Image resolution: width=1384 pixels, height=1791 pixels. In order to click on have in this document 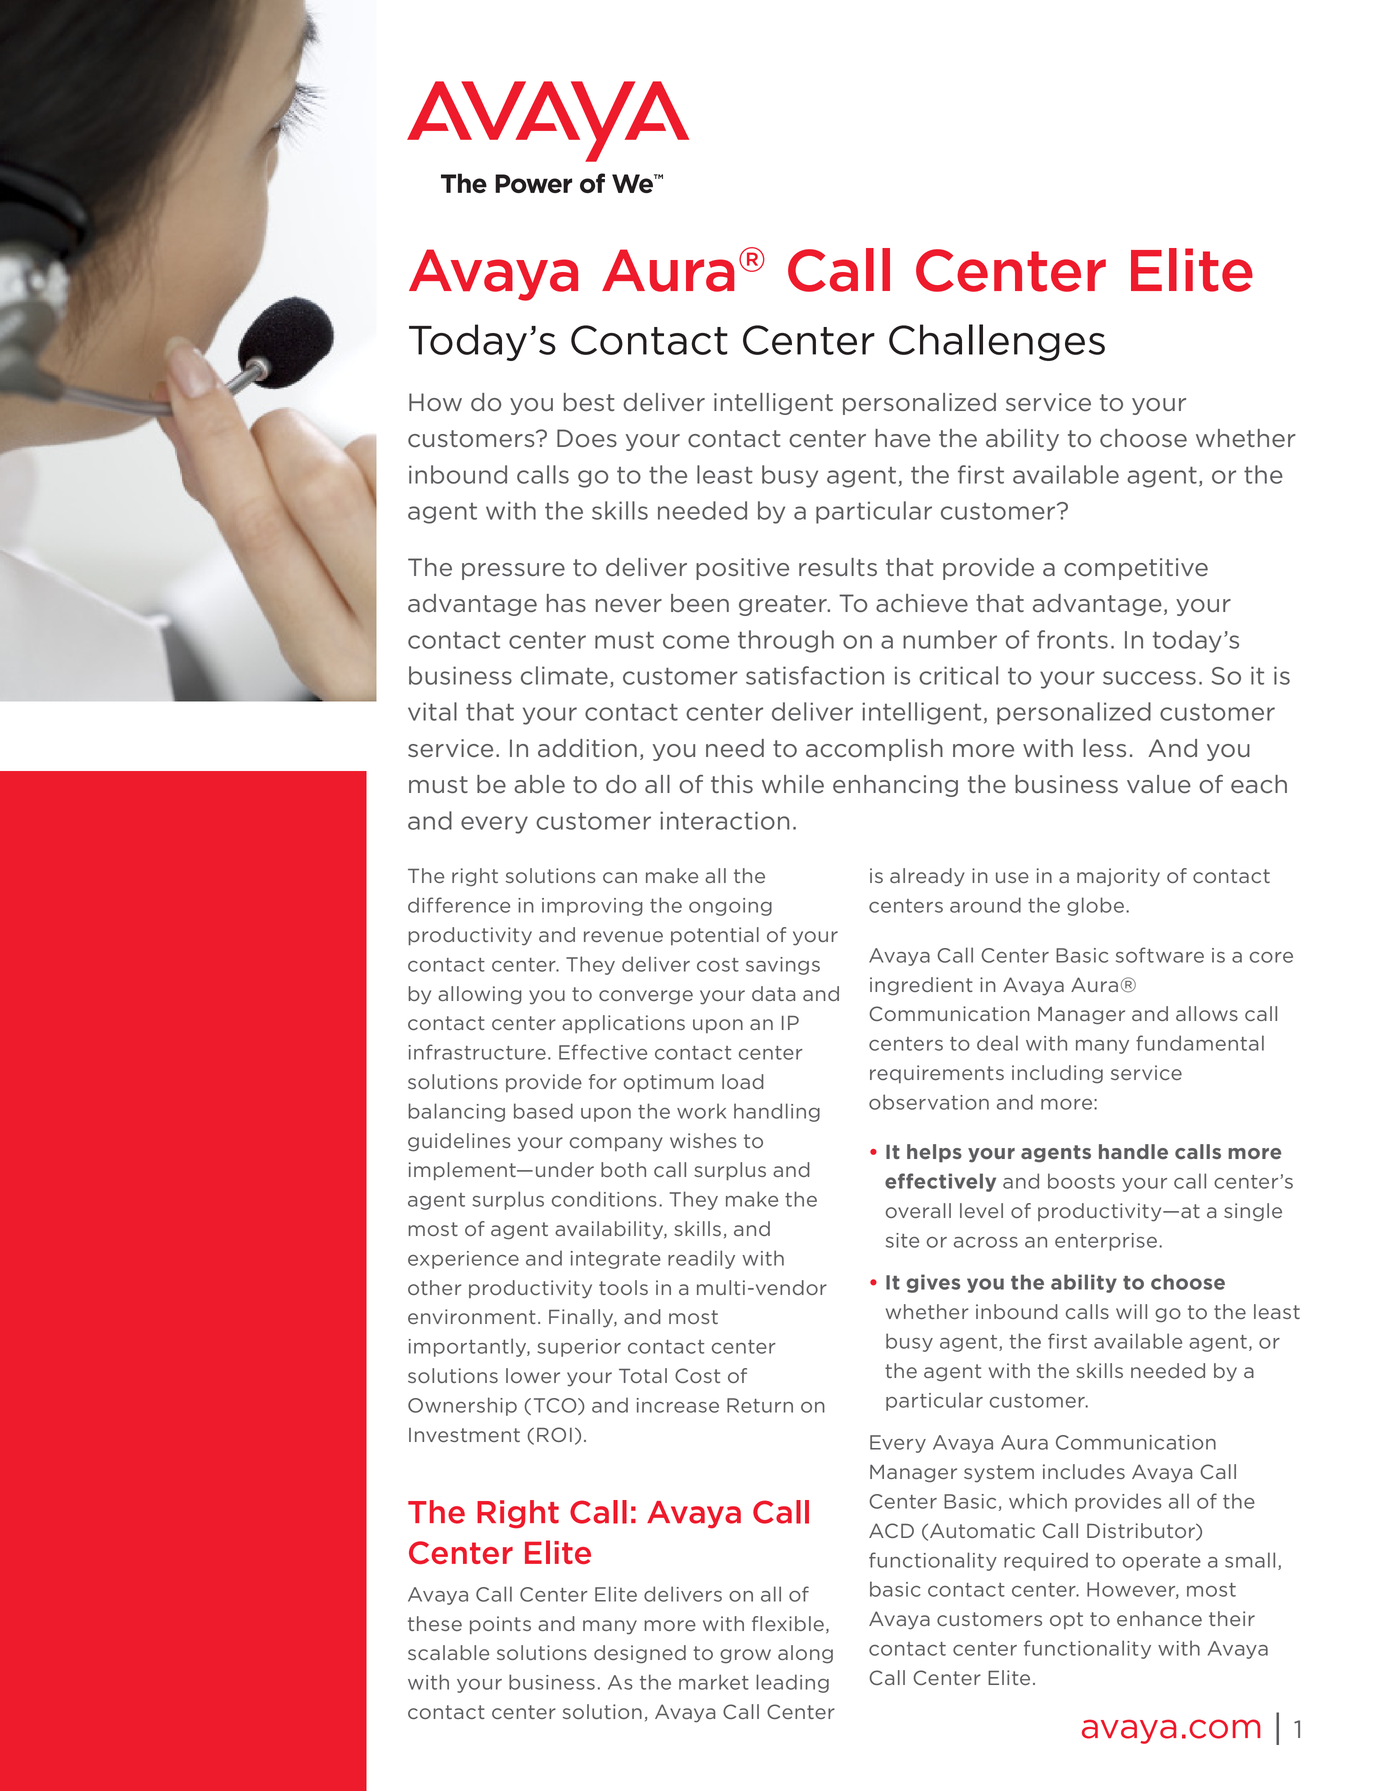, I will do `click(902, 438)`.
